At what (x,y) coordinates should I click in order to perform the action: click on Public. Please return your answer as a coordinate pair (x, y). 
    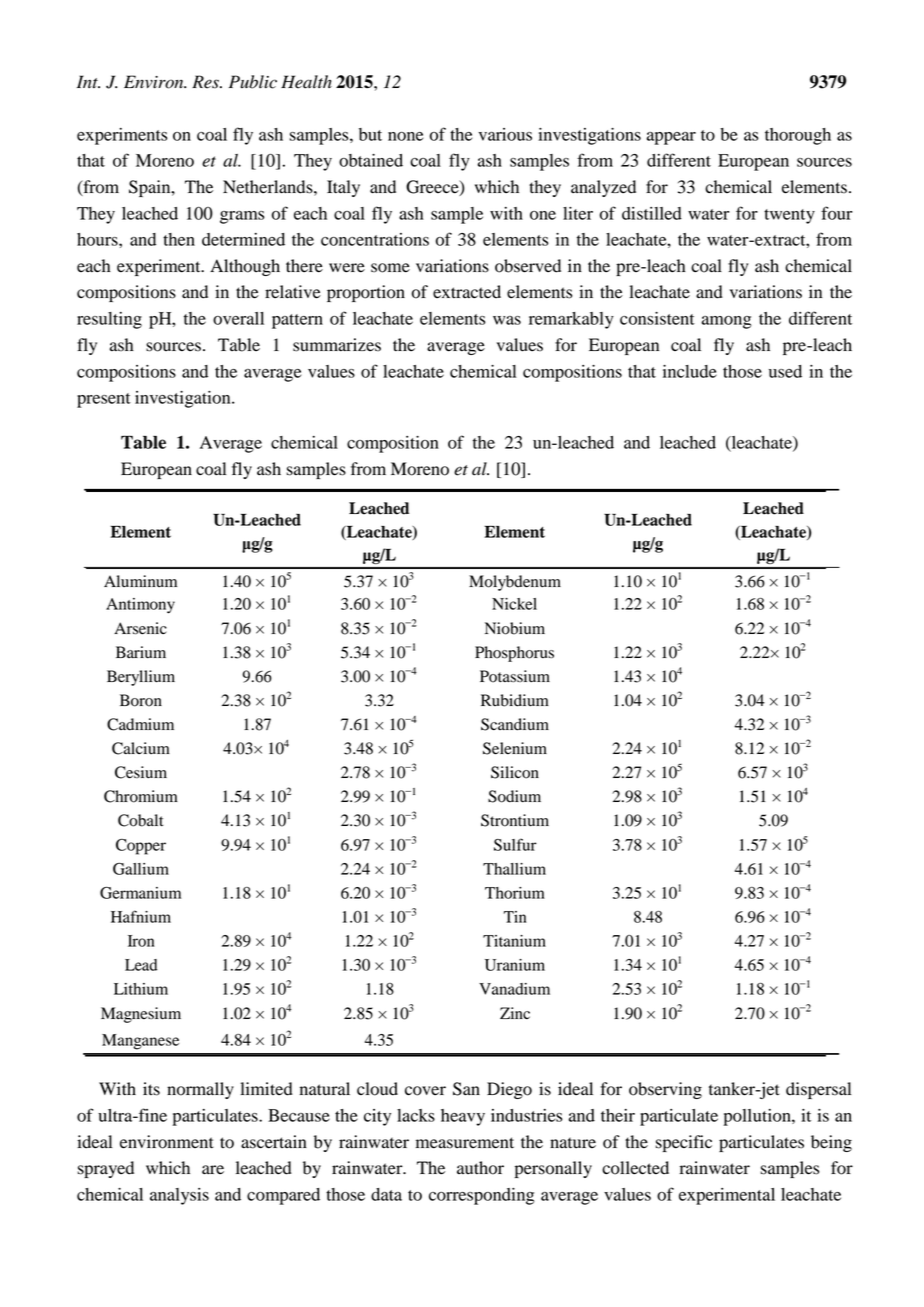
    Looking at the image, I should click on (253, 82).
